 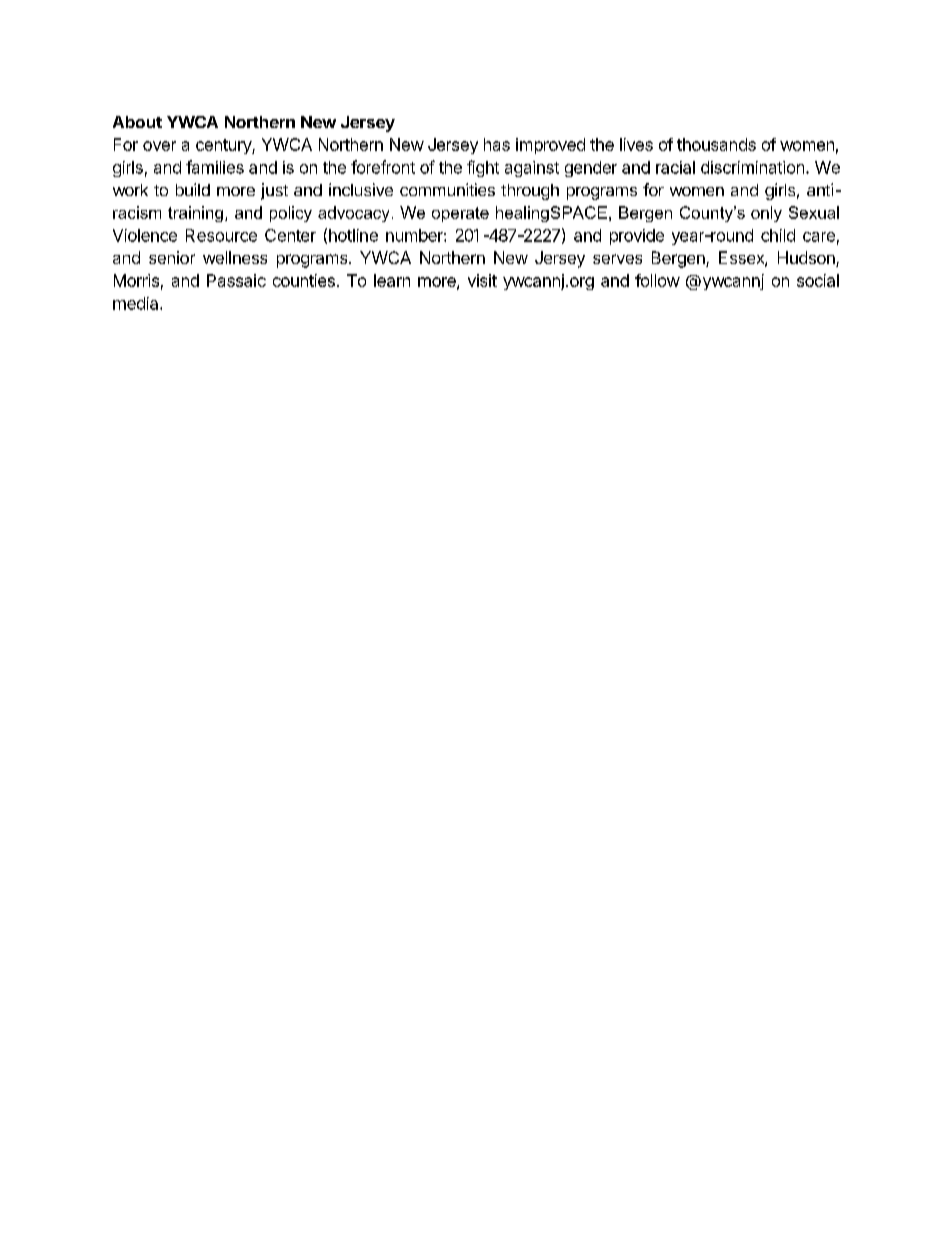 What do you see at coordinates (447, 189) in the page?
I see `communities` at bounding box center [447, 189].
